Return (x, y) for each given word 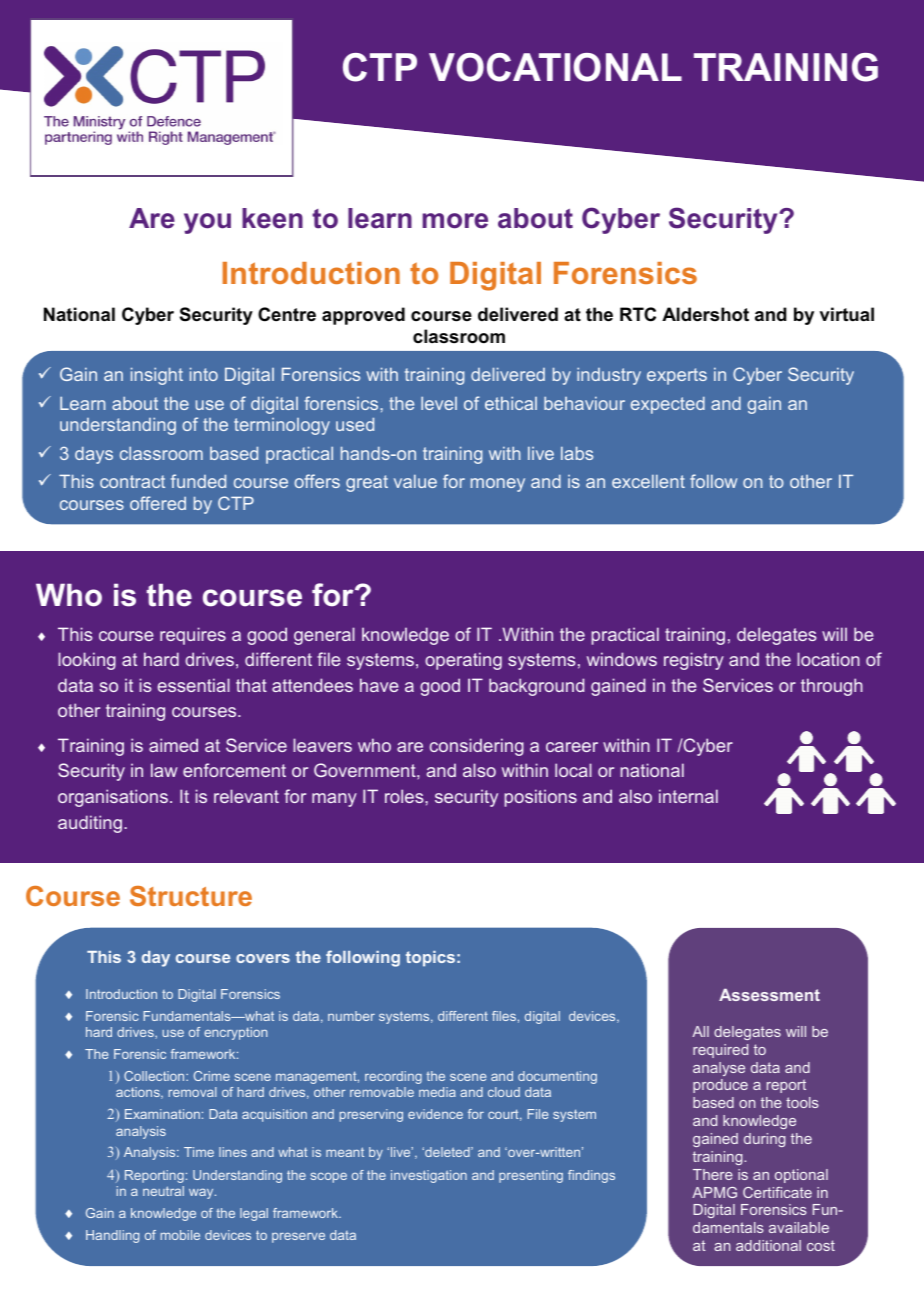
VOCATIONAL (555, 67)
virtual (847, 314)
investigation (429, 1176)
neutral (163, 1191)
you (207, 223)
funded (198, 481)
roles (405, 796)
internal (688, 796)
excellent (648, 481)
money (498, 485)
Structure (191, 896)
